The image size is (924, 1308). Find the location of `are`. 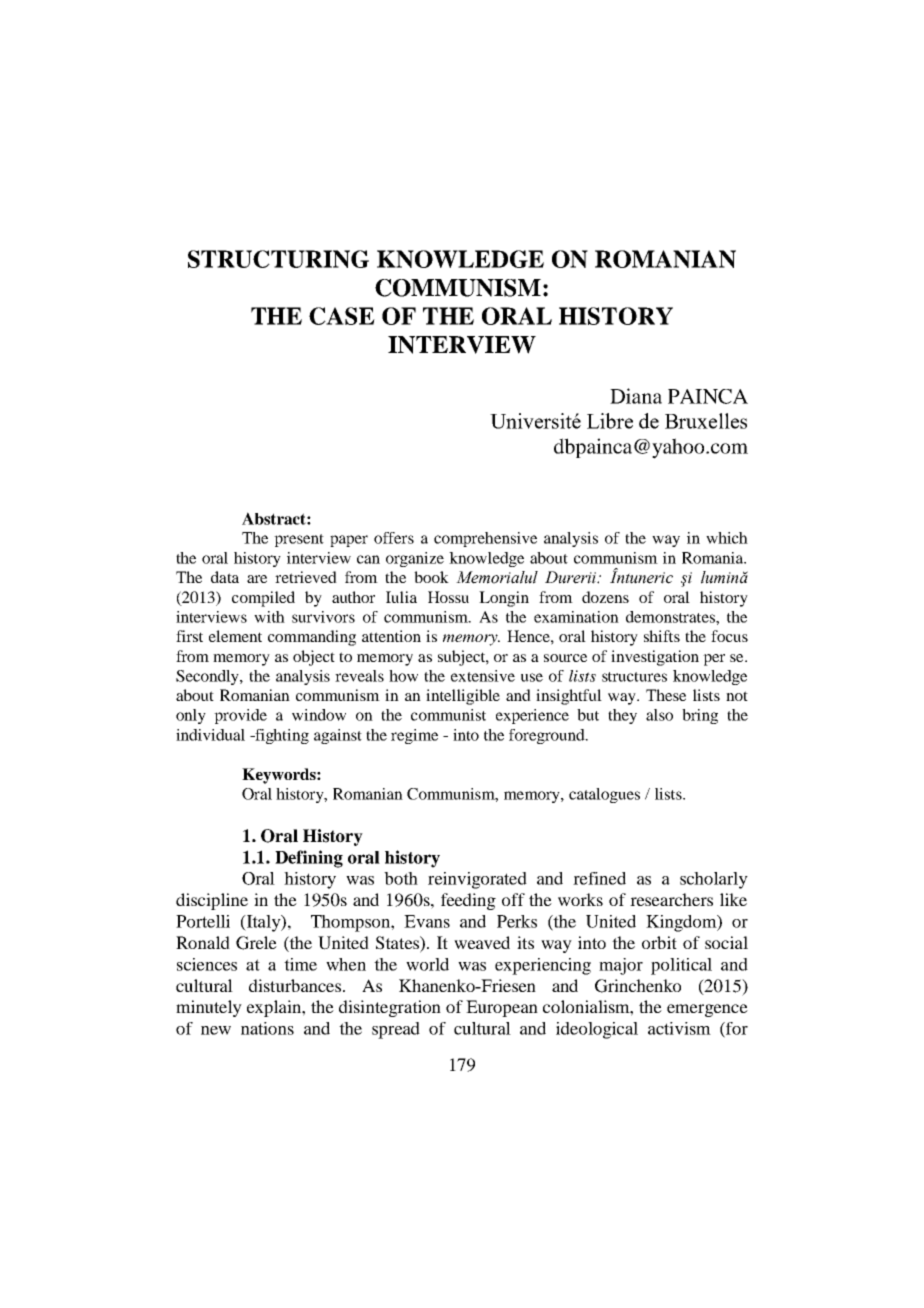

are is located at coordinates (257, 579).
